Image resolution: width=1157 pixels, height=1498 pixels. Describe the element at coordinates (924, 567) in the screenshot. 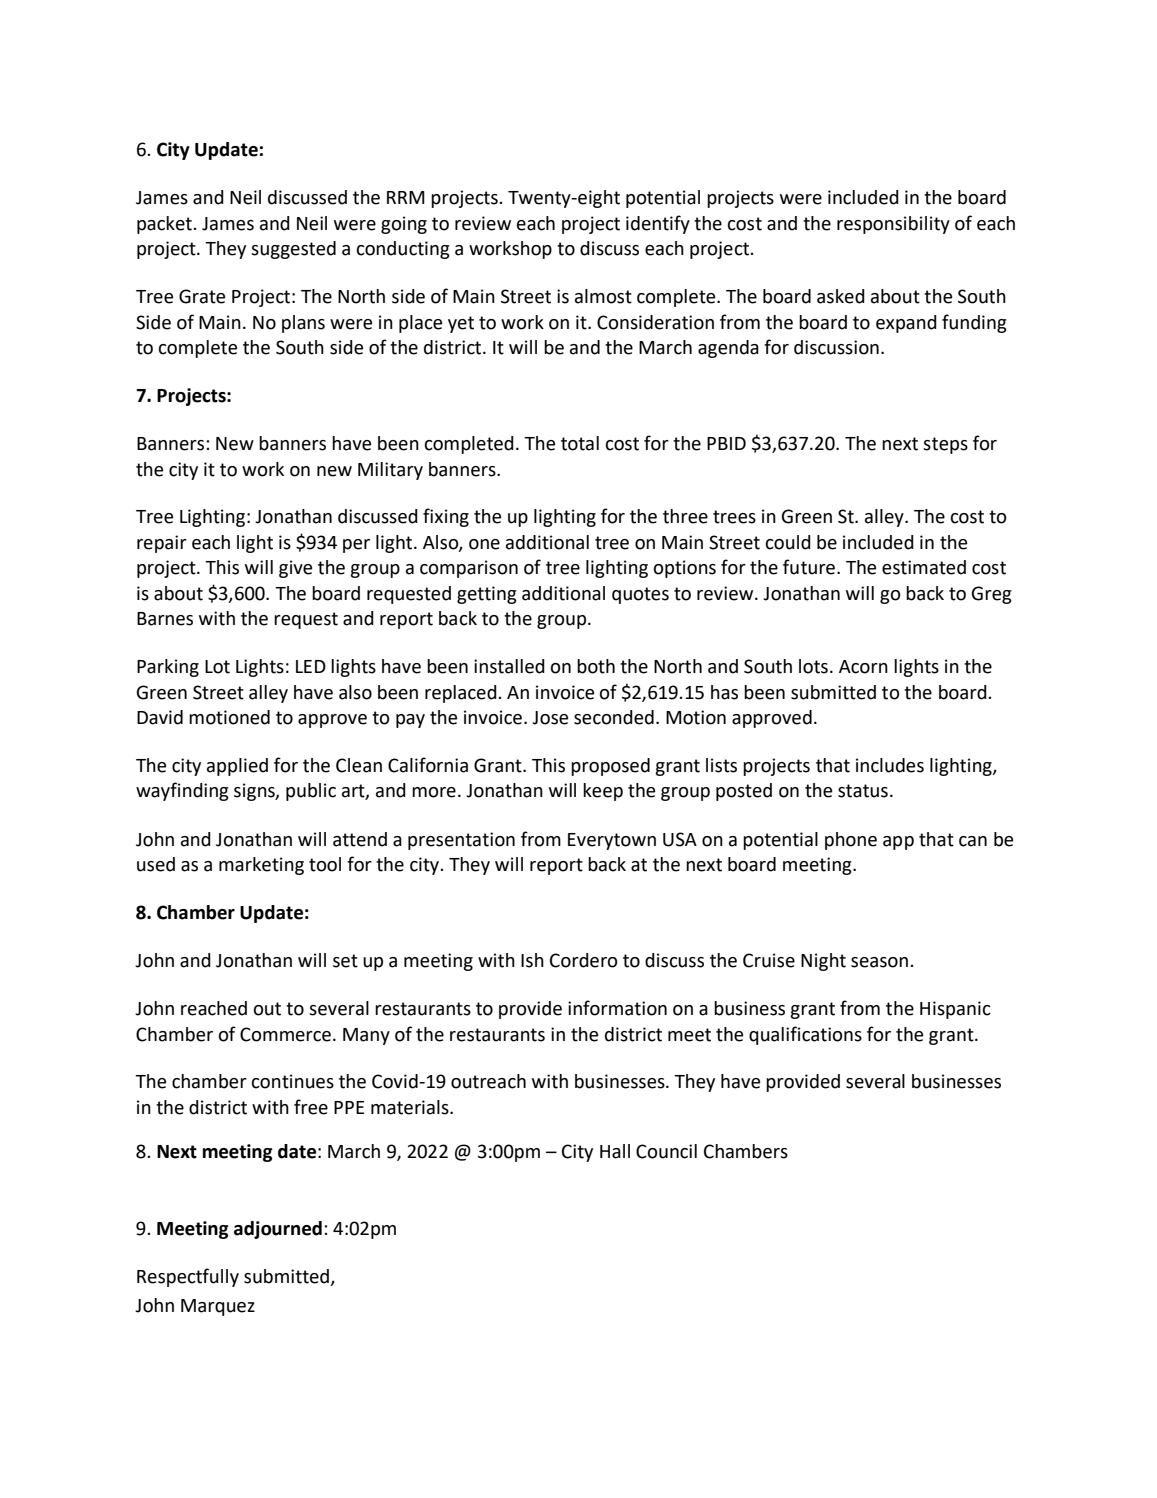

I see `estimated` at that location.
